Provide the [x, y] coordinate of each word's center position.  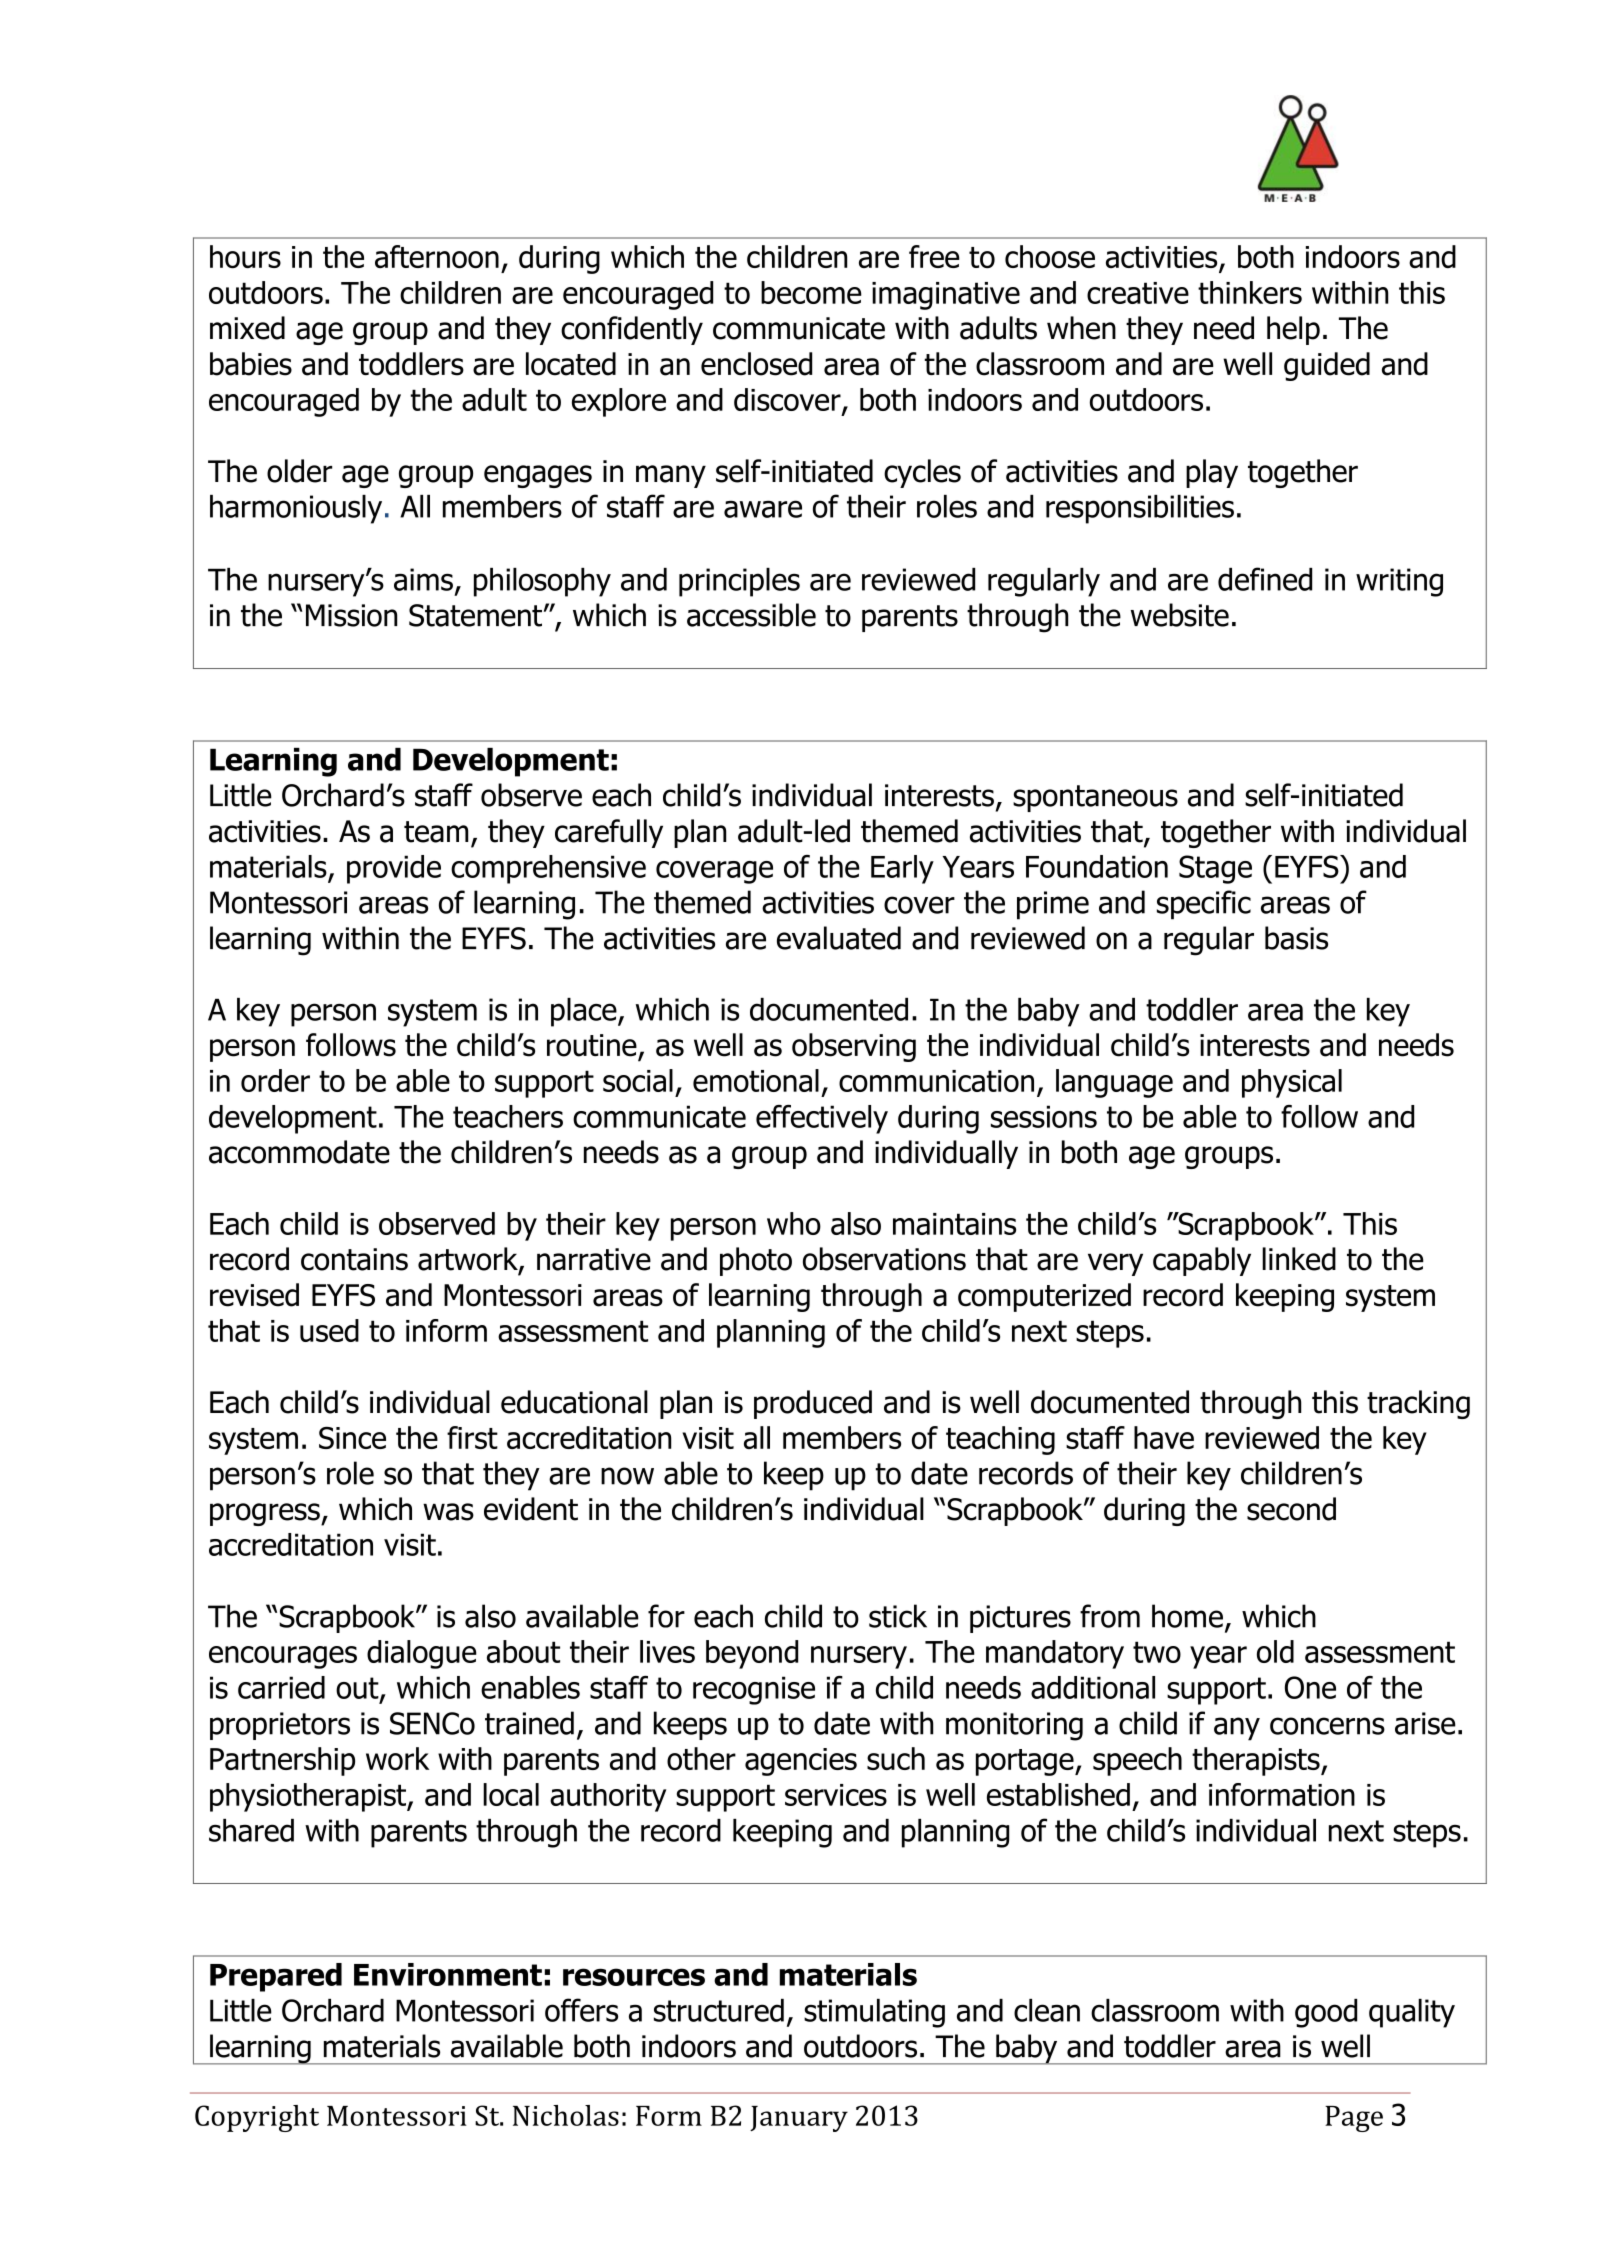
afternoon [437, 256]
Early [902, 869]
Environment [448, 1974]
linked [1299, 1259]
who [794, 1223]
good [1326, 2013]
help [1293, 330]
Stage [1215, 869]
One [1310, 1687]
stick [898, 1616]
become [811, 292]
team [436, 832]
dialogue [422, 1654]
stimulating [874, 2013]
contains [354, 1259]
